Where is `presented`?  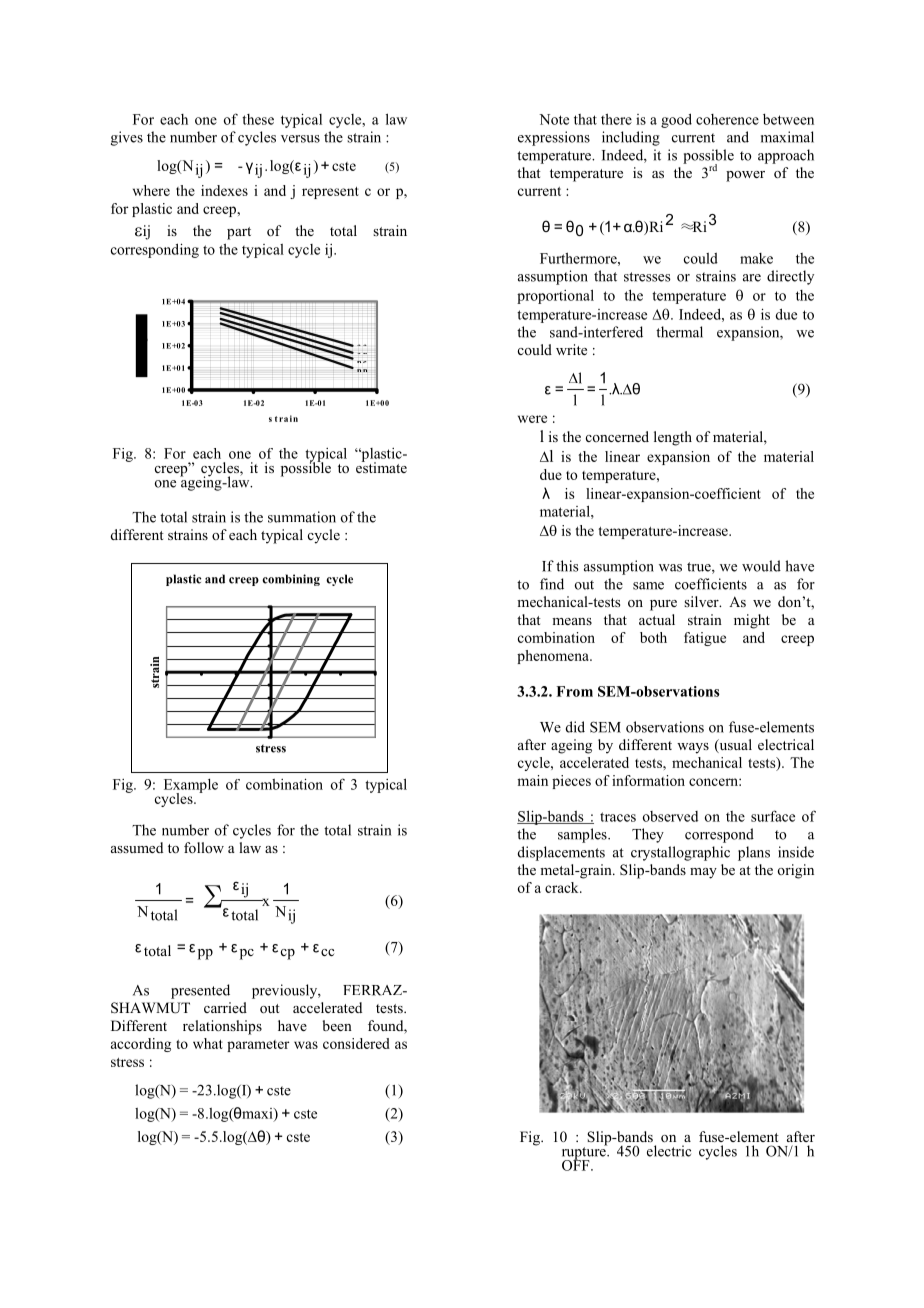
presented is located at coordinates (200, 991).
